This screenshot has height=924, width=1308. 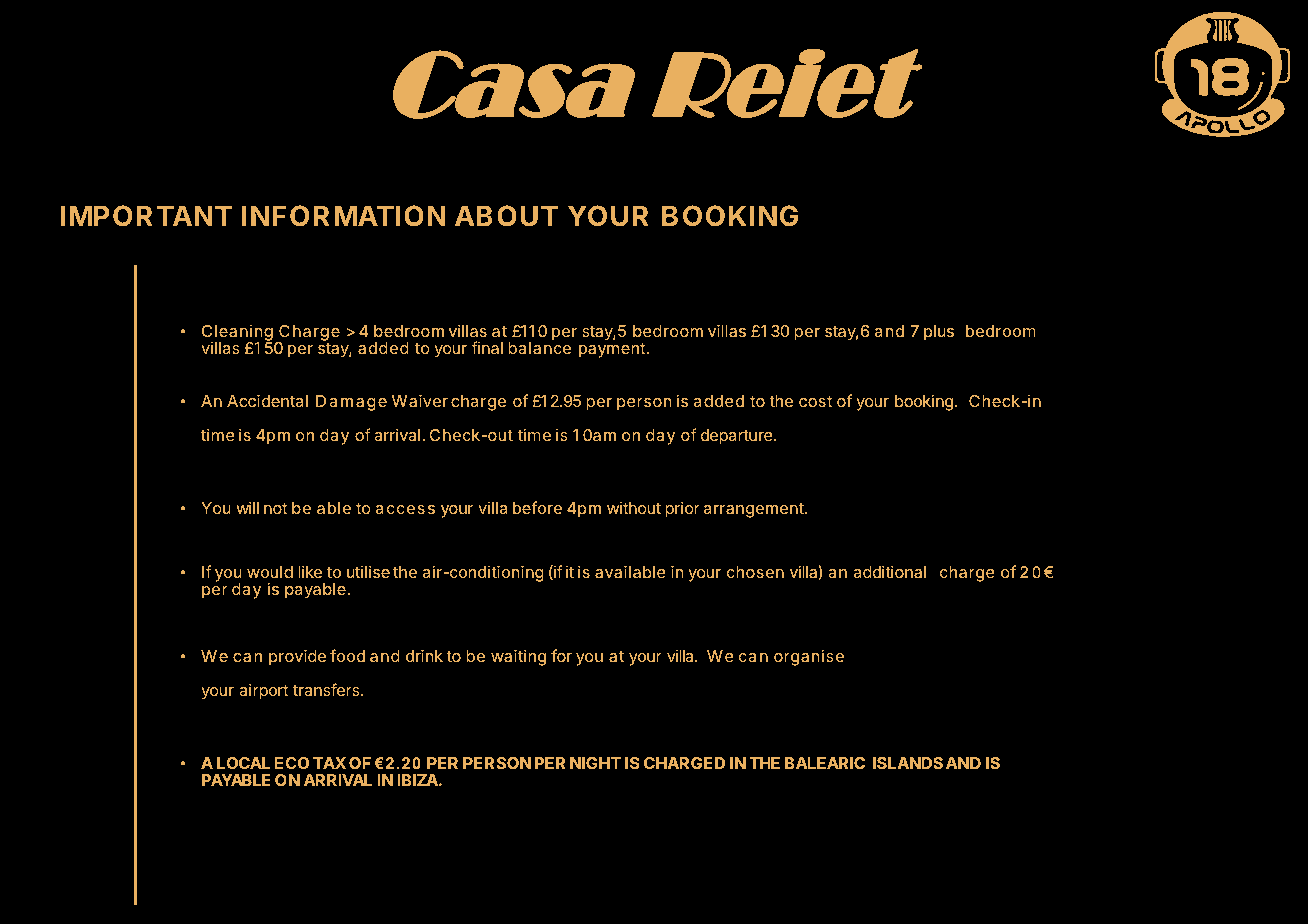 I want to click on plus, so click(x=939, y=333).
